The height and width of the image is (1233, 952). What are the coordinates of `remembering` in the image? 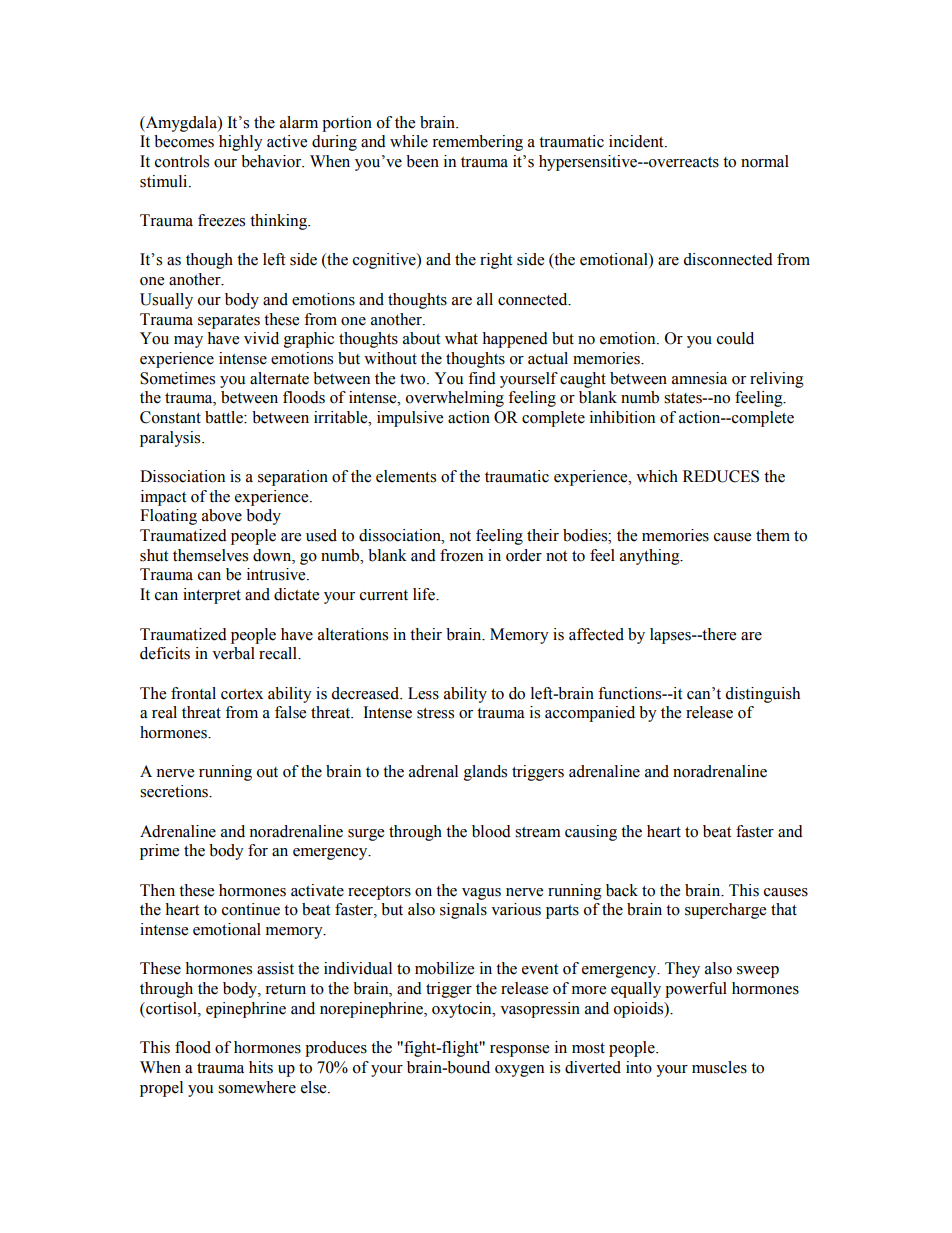 It's located at (477, 143).
